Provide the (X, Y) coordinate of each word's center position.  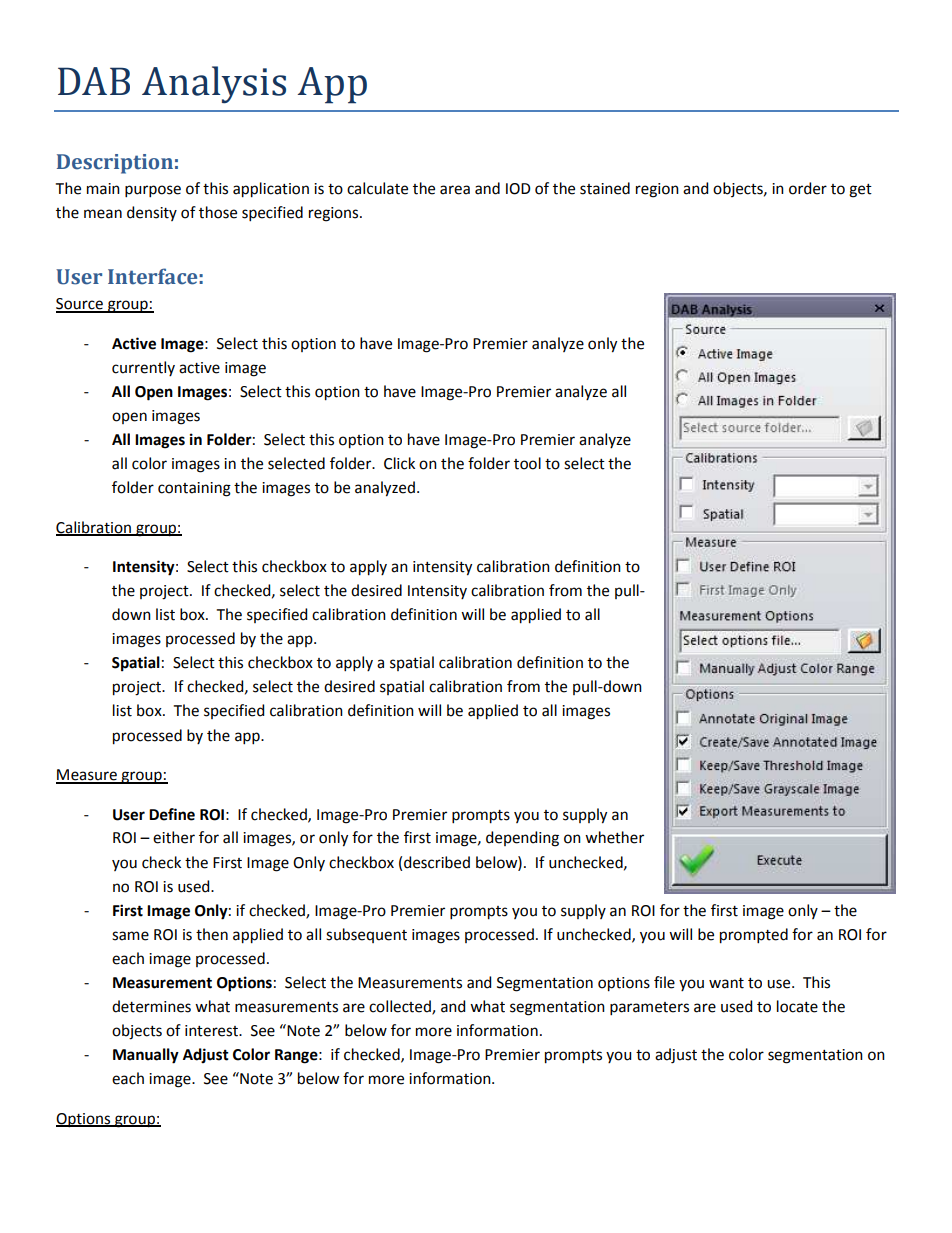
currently (143, 368)
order (808, 188)
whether (614, 837)
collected (401, 1007)
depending (522, 839)
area (455, 190)
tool (527, 463)
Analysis (214, 85)
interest (212, 1031)
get (860, 191)
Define (172, 814)
